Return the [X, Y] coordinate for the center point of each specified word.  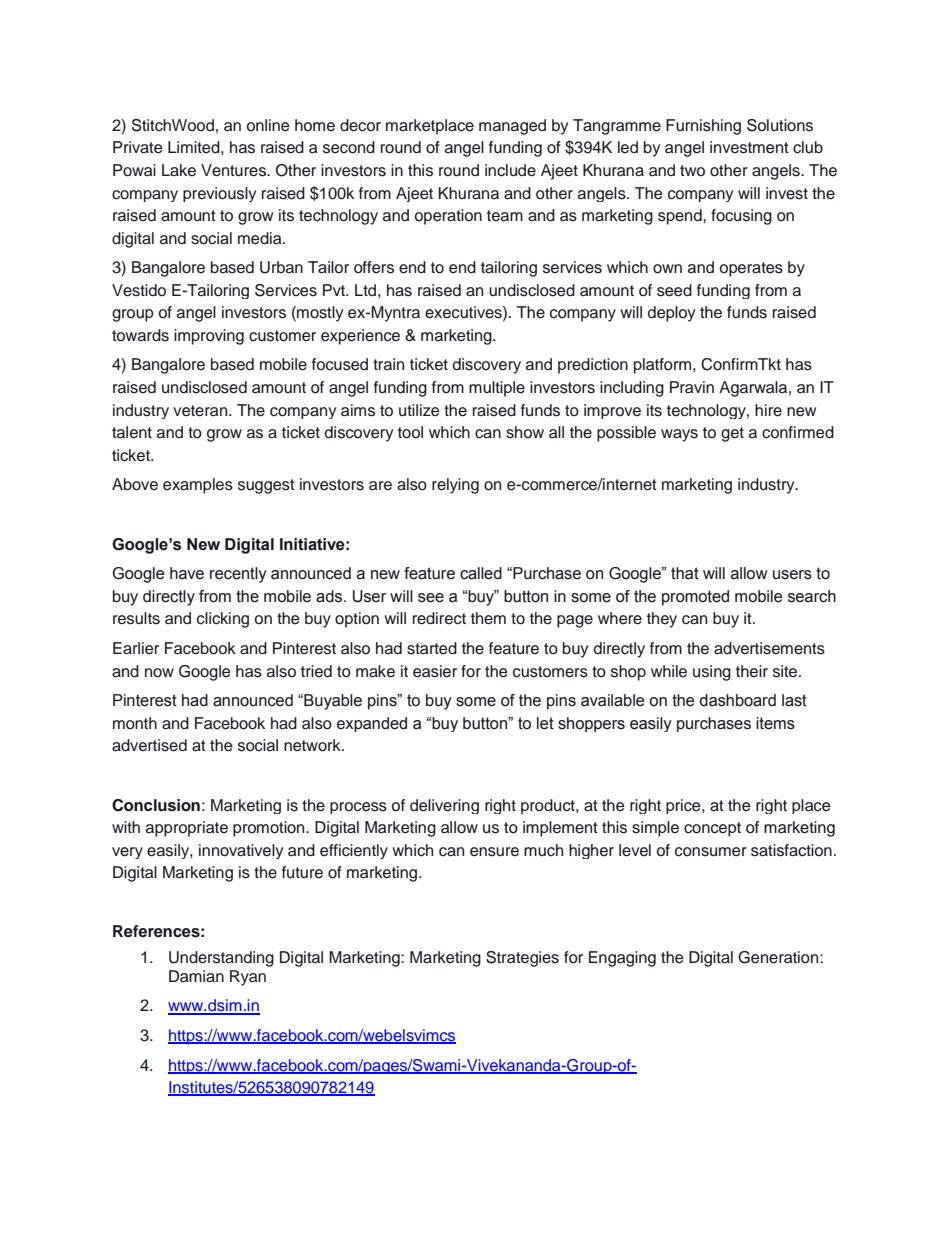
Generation [779, 957]
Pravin [692, 387]
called [481, 573]
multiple [497, 389]
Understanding [221, 959]
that [685, 573]
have [187, 573]
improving [209, 337]
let [545, 723]
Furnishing [703, 127]
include [510, 170]
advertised [149, 745]
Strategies [522, 959]
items [775, 723]
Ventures [234, 170]
